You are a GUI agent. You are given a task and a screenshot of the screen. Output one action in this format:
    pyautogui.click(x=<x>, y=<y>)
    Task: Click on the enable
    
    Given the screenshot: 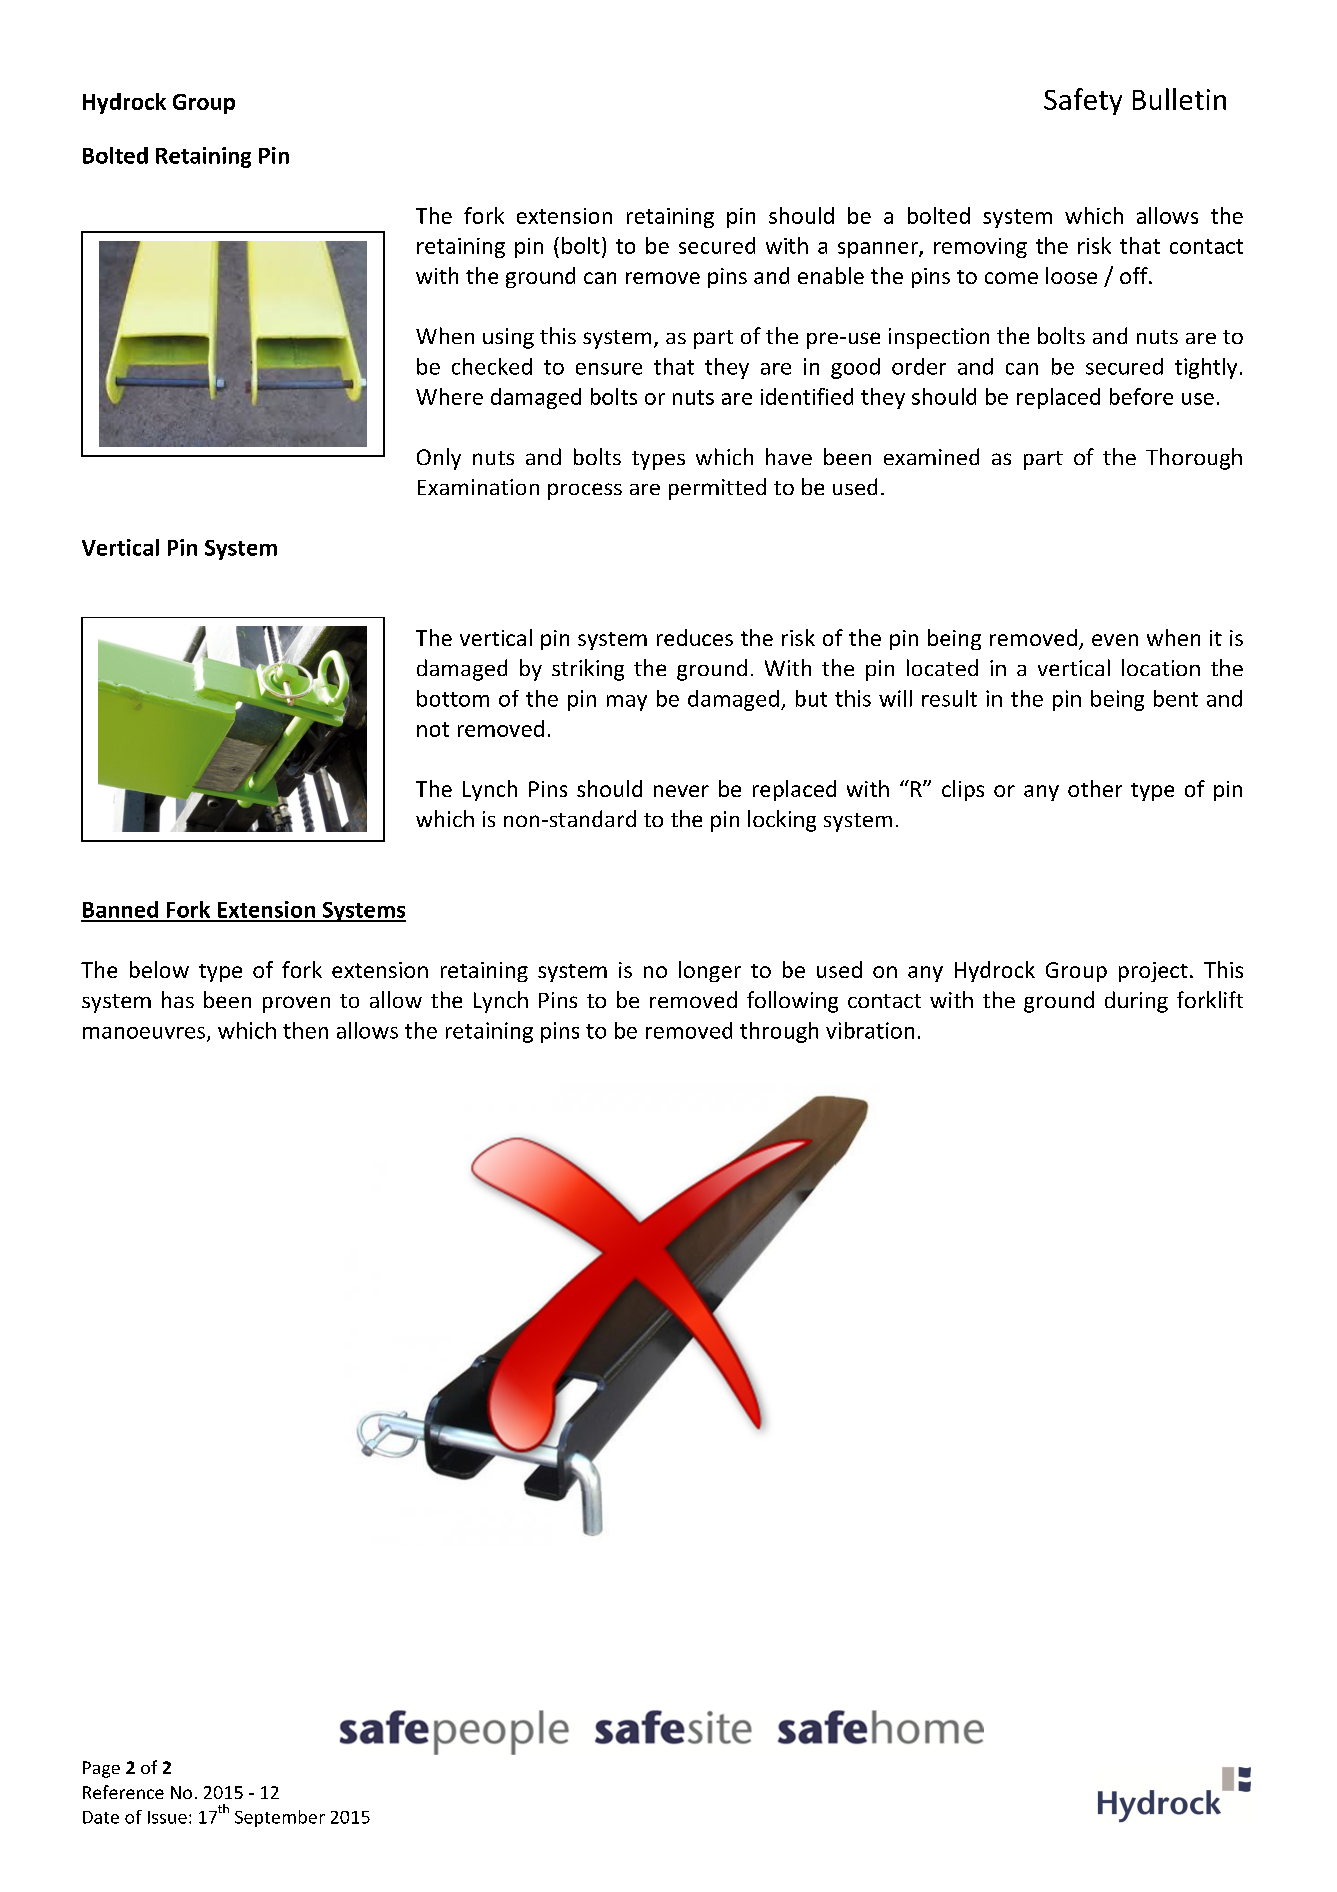 What is the action you would take?
    pyautogui.click(x=831, y=275)
